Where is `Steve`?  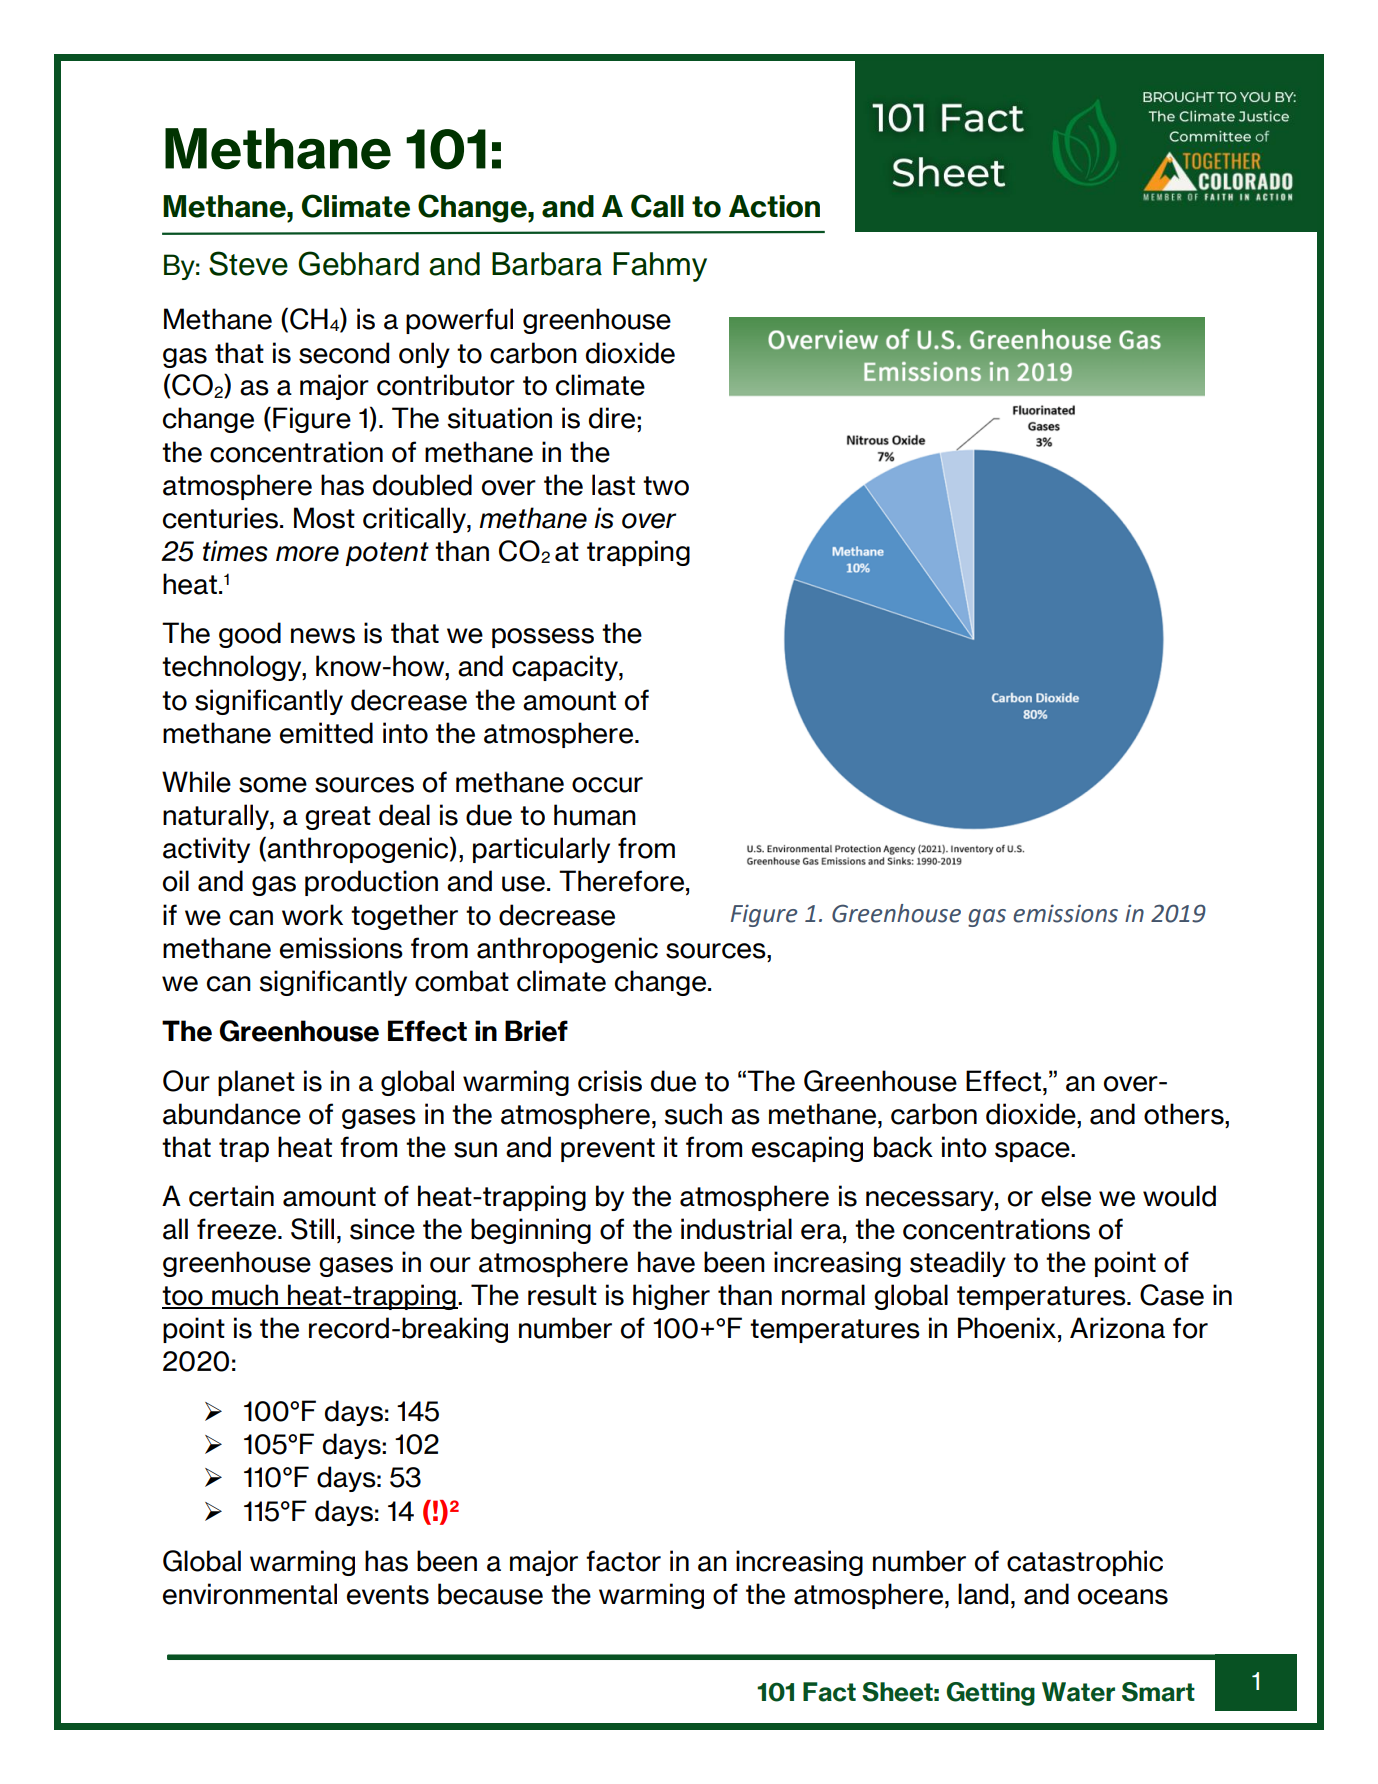
Steve is located at coordinates (248, 263).
